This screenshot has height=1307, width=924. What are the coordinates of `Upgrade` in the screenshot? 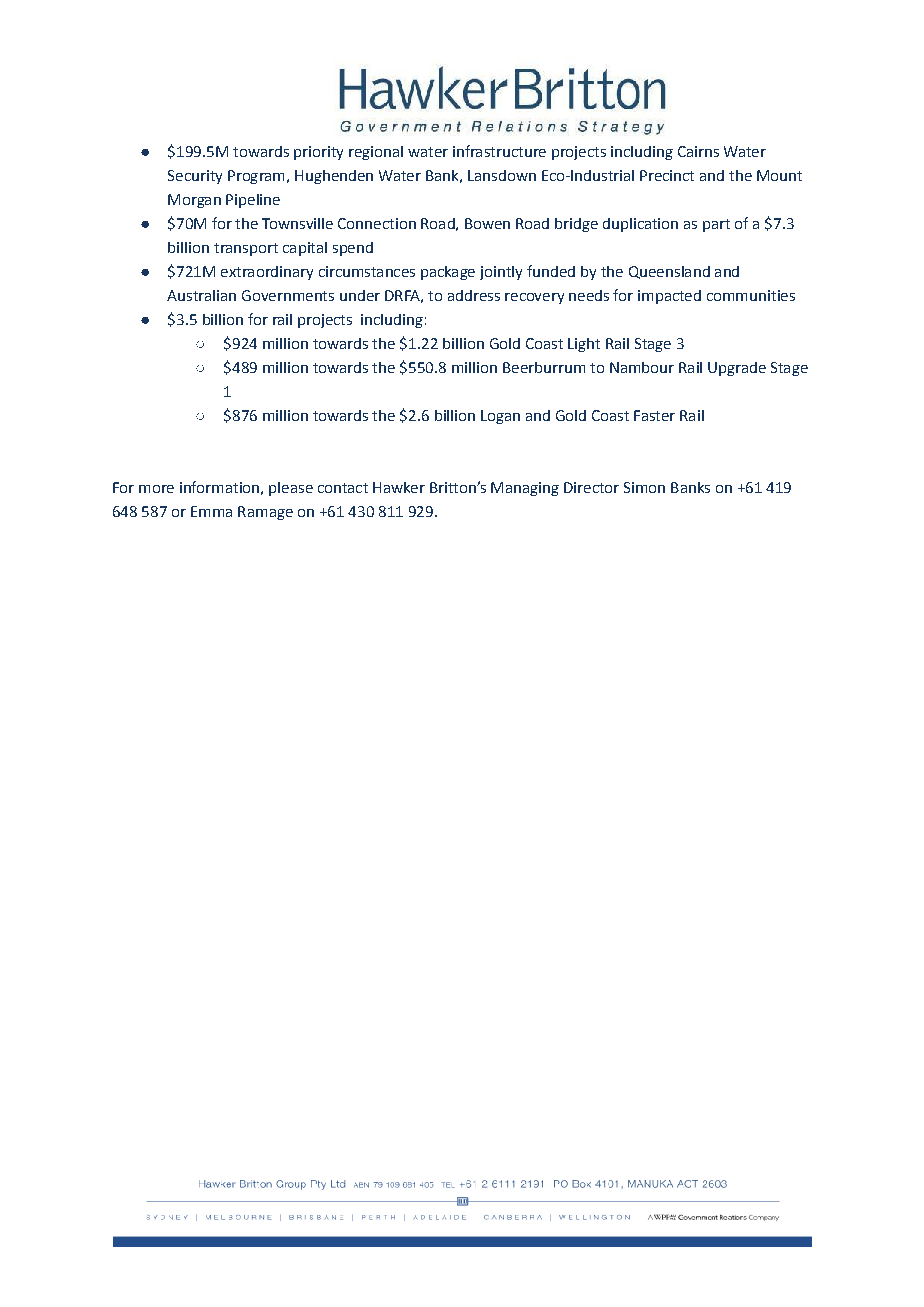 It's located at (737, 369).
